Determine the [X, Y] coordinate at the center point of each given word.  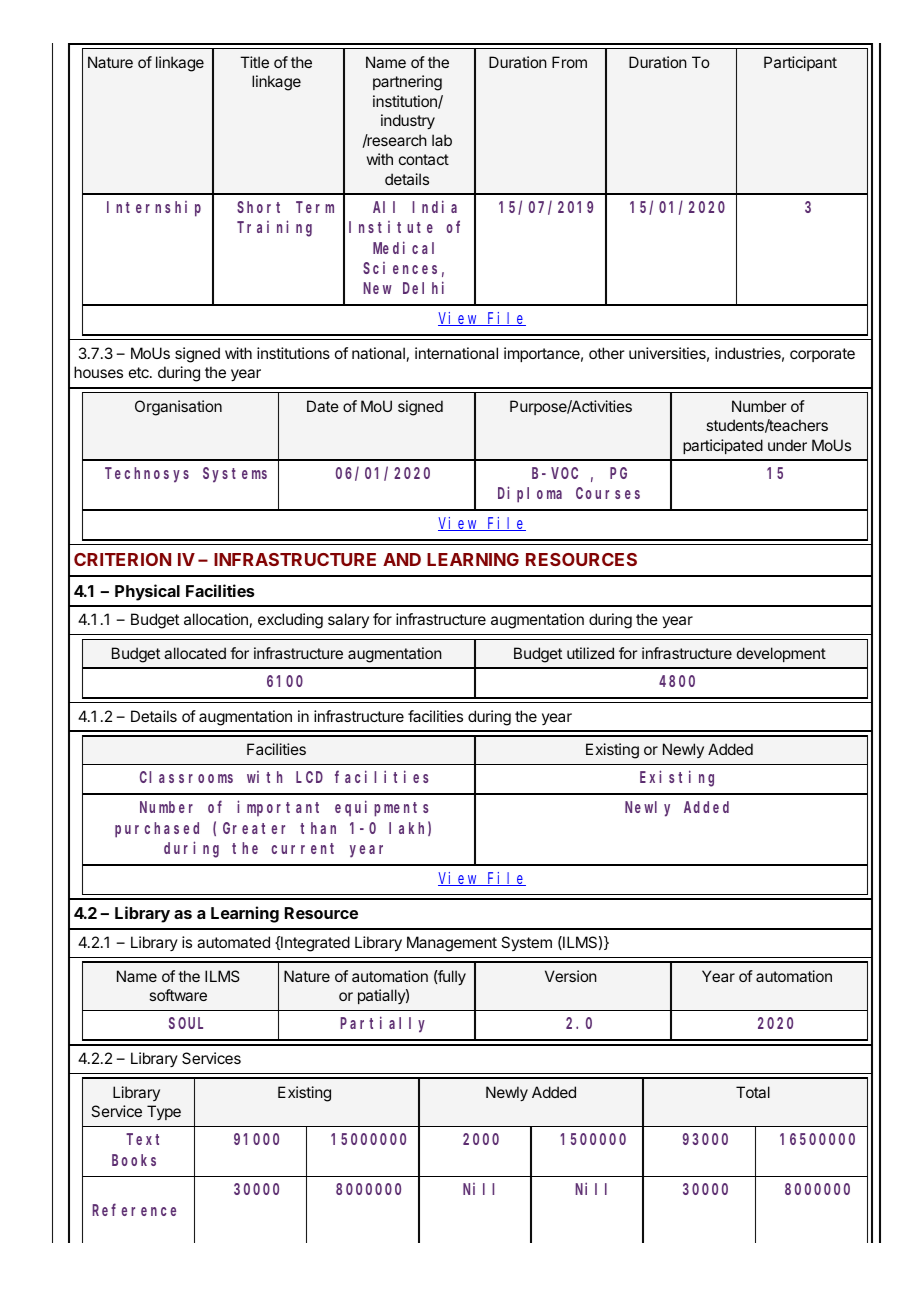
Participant [800, 63]
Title [254, 62]
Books [134, 1160]
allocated [195, 653]
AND [402, 559]
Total [753, 1092]
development [781, 654]
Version [571, 976]
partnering [407, 83]
